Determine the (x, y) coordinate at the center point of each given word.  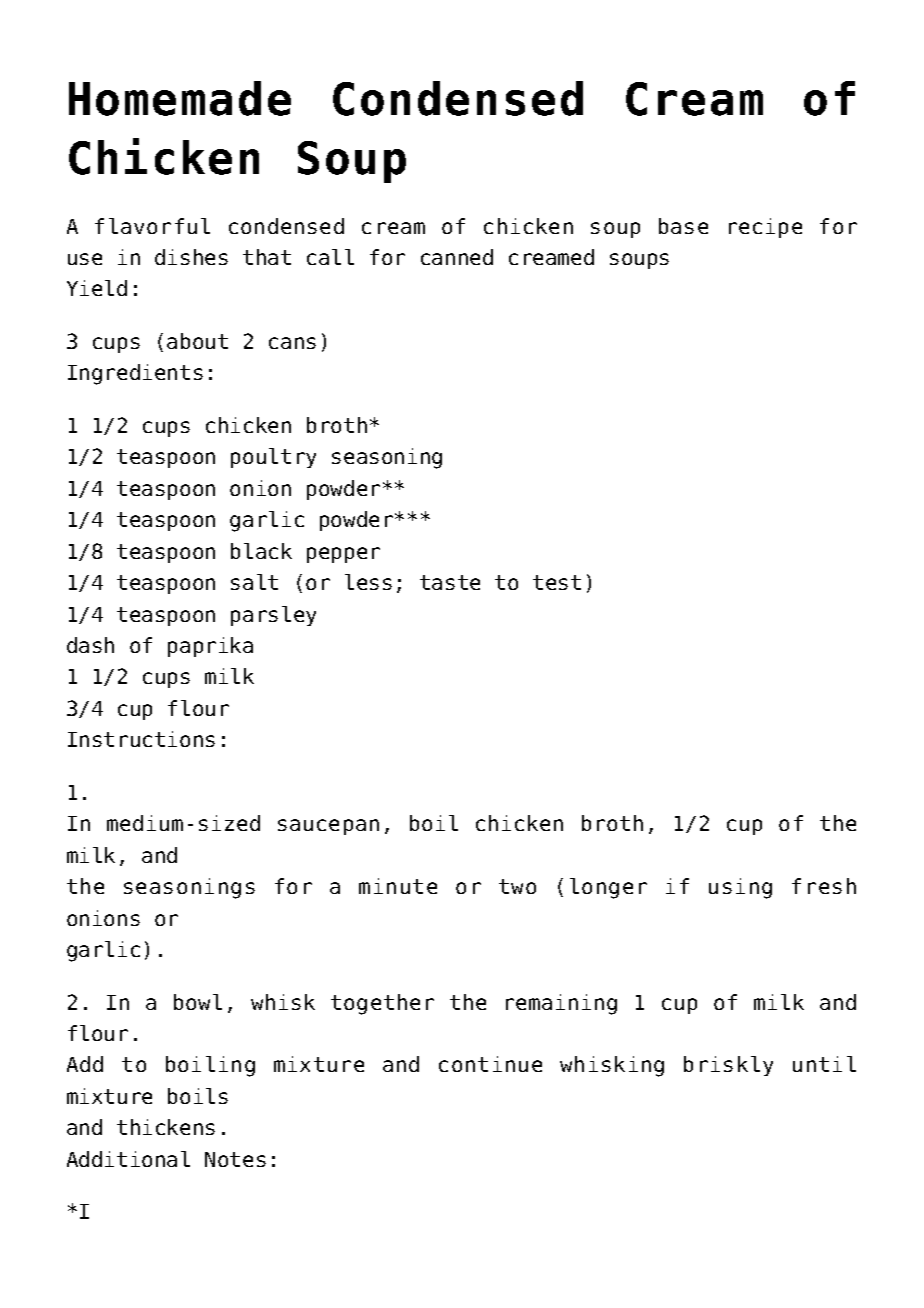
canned (457, 257)
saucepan (328, 827)
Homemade (180, 98)
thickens (166, 1127)
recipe (765, 228)
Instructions (141, 739)
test (557, 582)
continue (490, 1064)
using (740, 888)
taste (450, 582)
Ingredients (135, 374)
